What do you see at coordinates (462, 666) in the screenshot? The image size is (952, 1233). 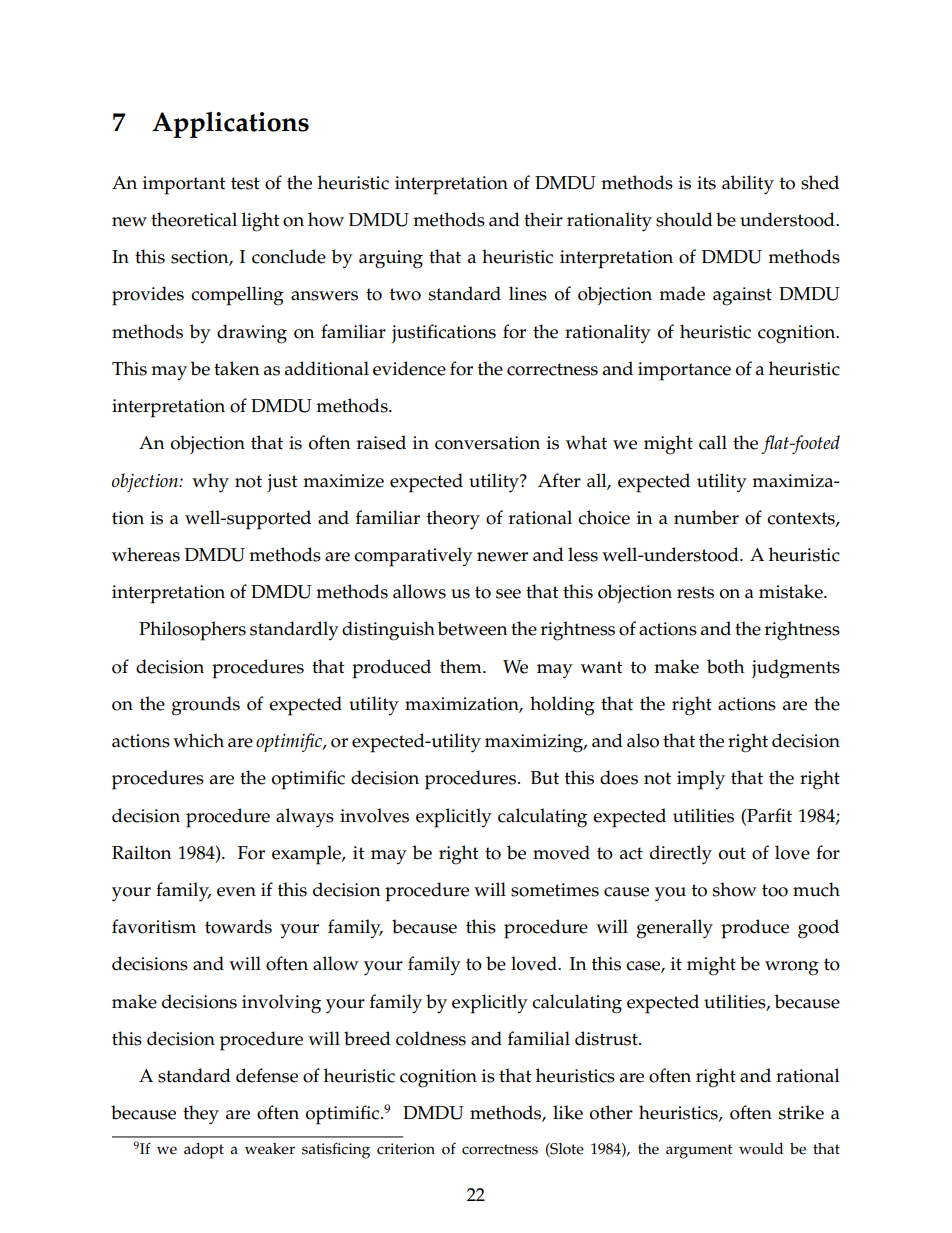 I see `them` at bounding box center [462, 666].
